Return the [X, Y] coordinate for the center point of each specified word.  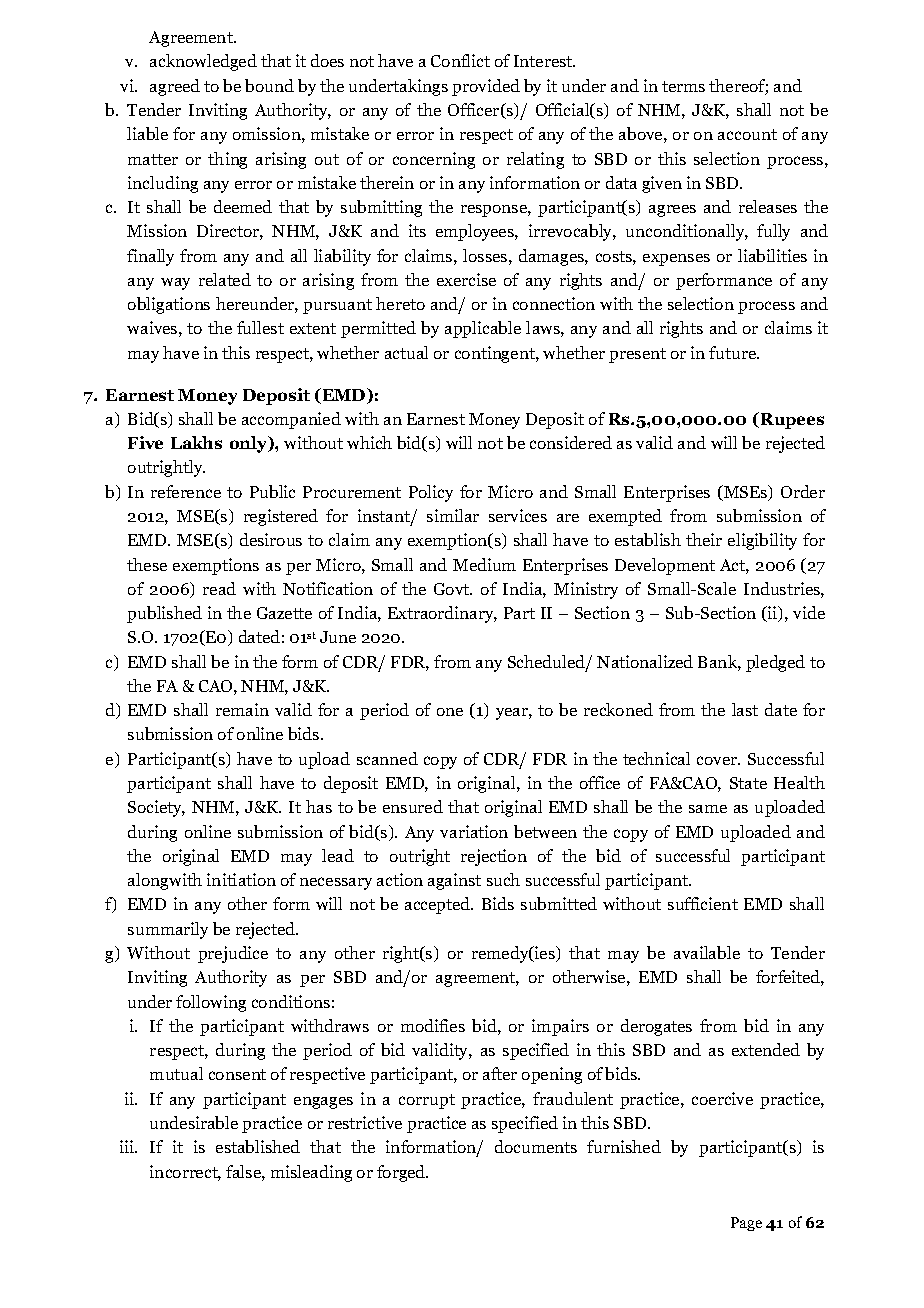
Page [746, 1224]
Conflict [460, 60]
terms [683, 86]
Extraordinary [442, 614]
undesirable [194, 1122]
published [164, 614]
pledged [775, 663]
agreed [175, 87]
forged [402, 1173]
